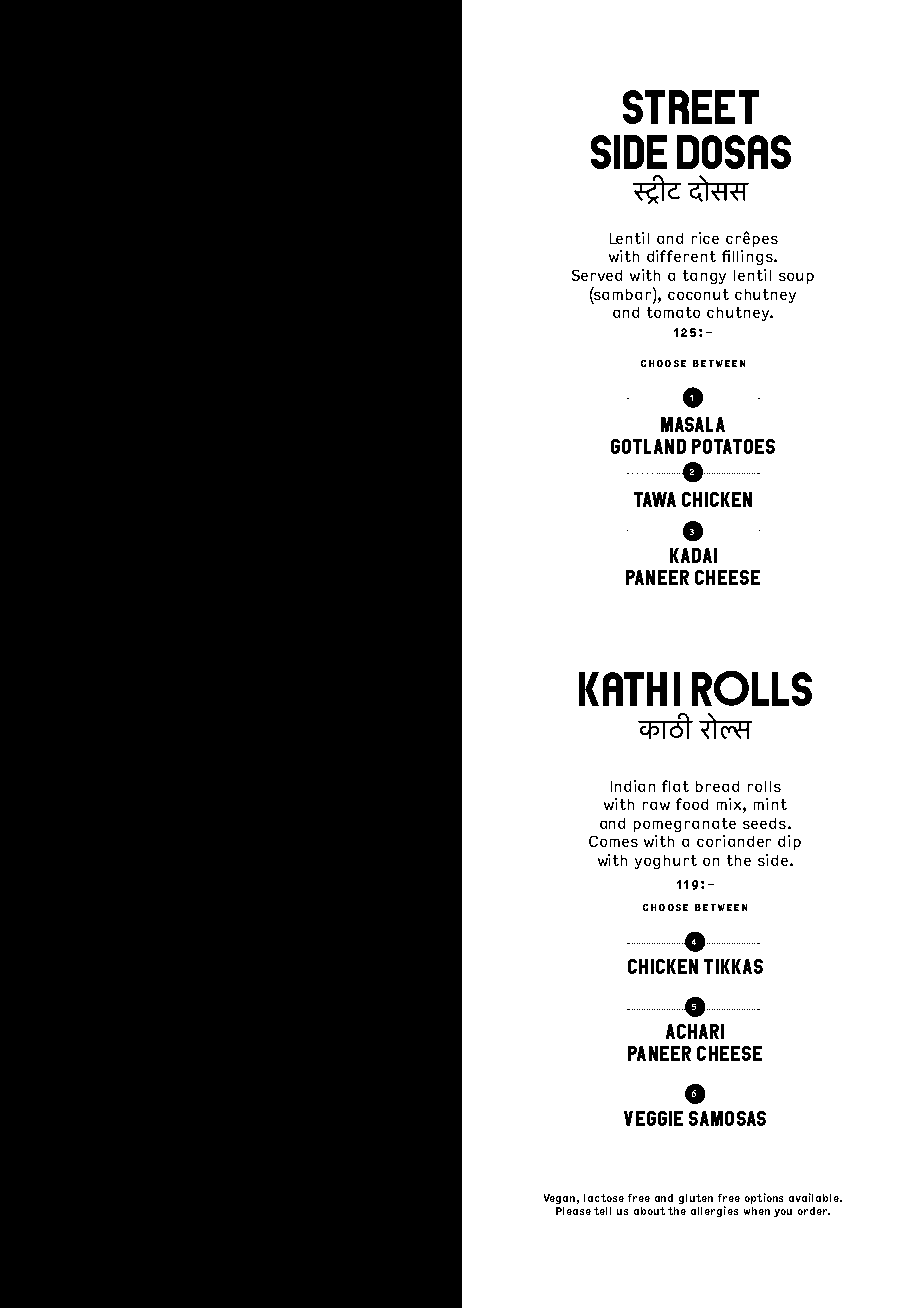 This screenshot has height=1308, width=924. Describe the element at coordinates (648, 446) in the screenshot. I see `GOTLAND` at that location.
